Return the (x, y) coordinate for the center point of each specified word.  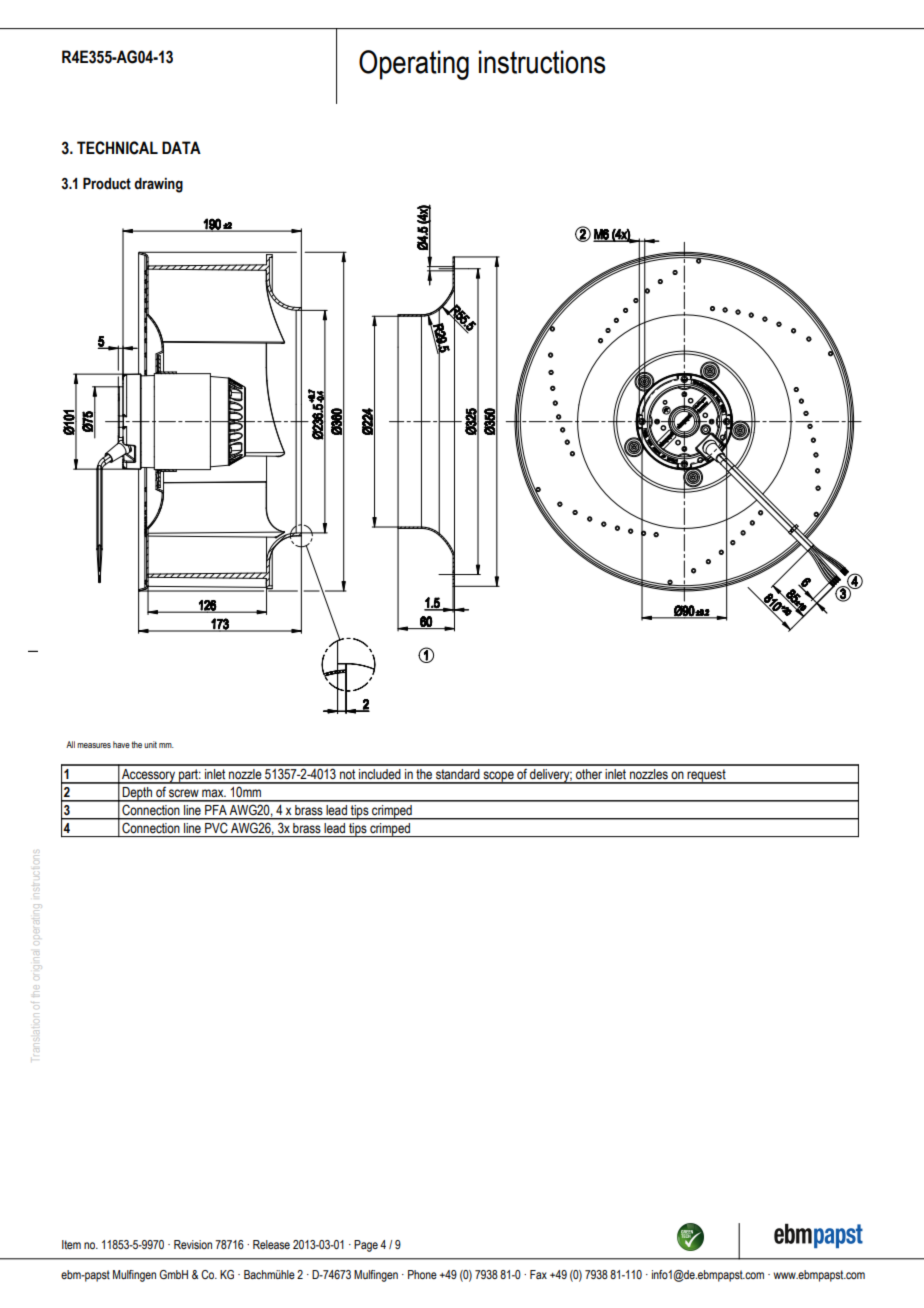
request (707, 776)
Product (107, 183)
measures (94, 745)
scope (498, 777)
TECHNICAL (117, 148)
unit (150, 744)
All (70, 744)
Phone (422, 1274)
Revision (193, 1244)
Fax (538, 1274)
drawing (158, 185)
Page (366, 1246)
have (121, 744)
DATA (181, 147)
